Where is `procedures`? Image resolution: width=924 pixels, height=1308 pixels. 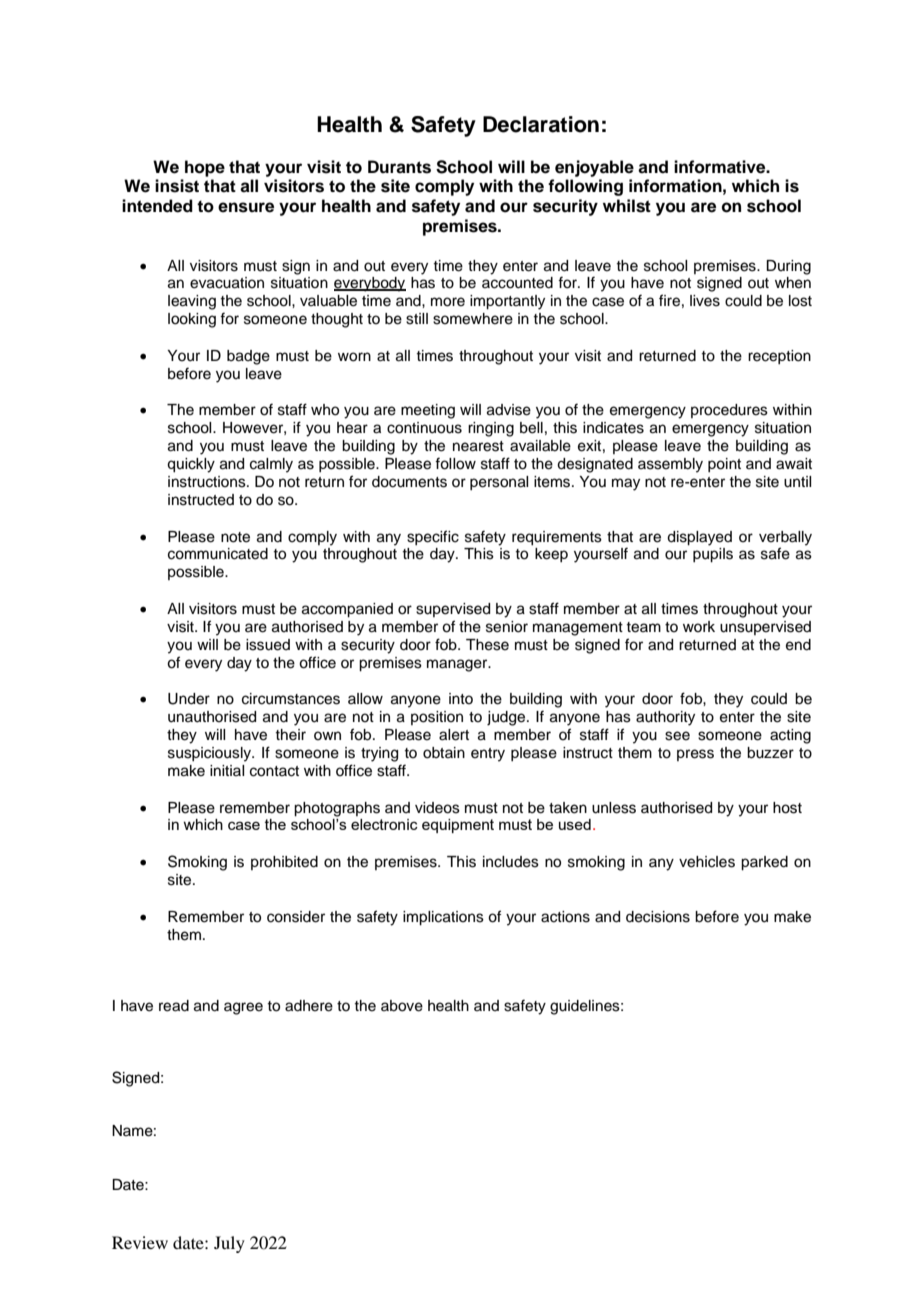
procedures is located at coordinates (729, 411).
